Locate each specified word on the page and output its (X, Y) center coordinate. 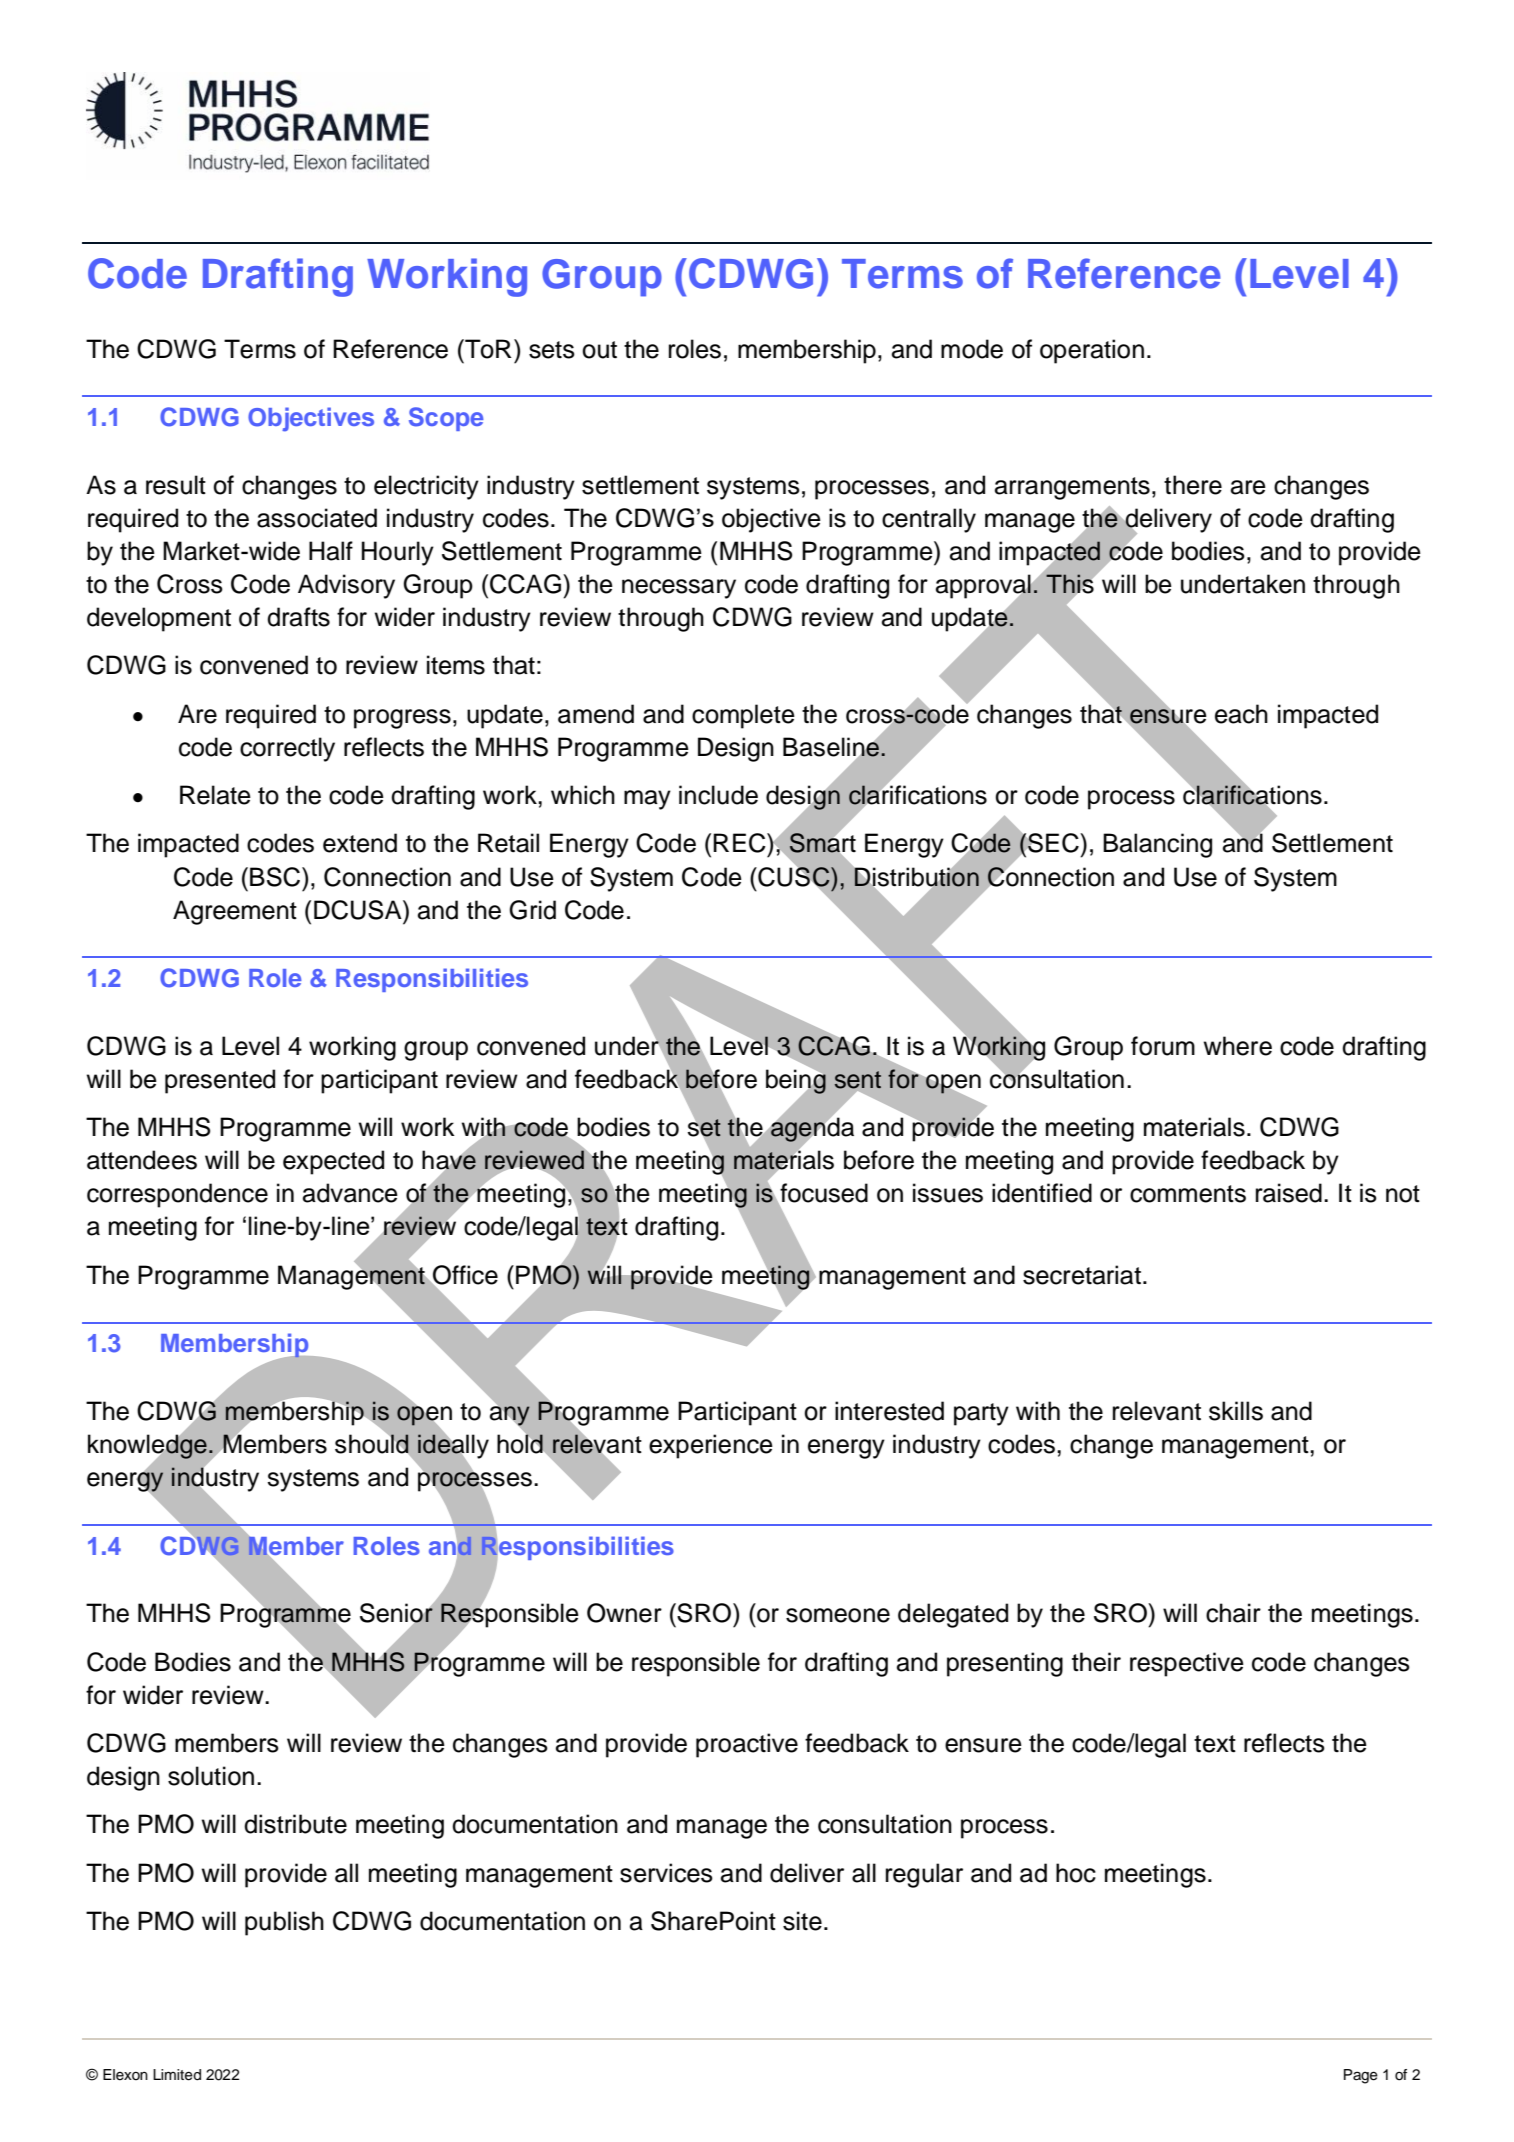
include (718, 795)
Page (1361, 2076)
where (1237, 1046)
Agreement (235, 912)
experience (711, 1446)
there (1193, 485)
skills (1236, 1411)
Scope (446, 419)
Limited (177, 2075)
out (599, 350)
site (802, 1921)
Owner (624, 1613)
